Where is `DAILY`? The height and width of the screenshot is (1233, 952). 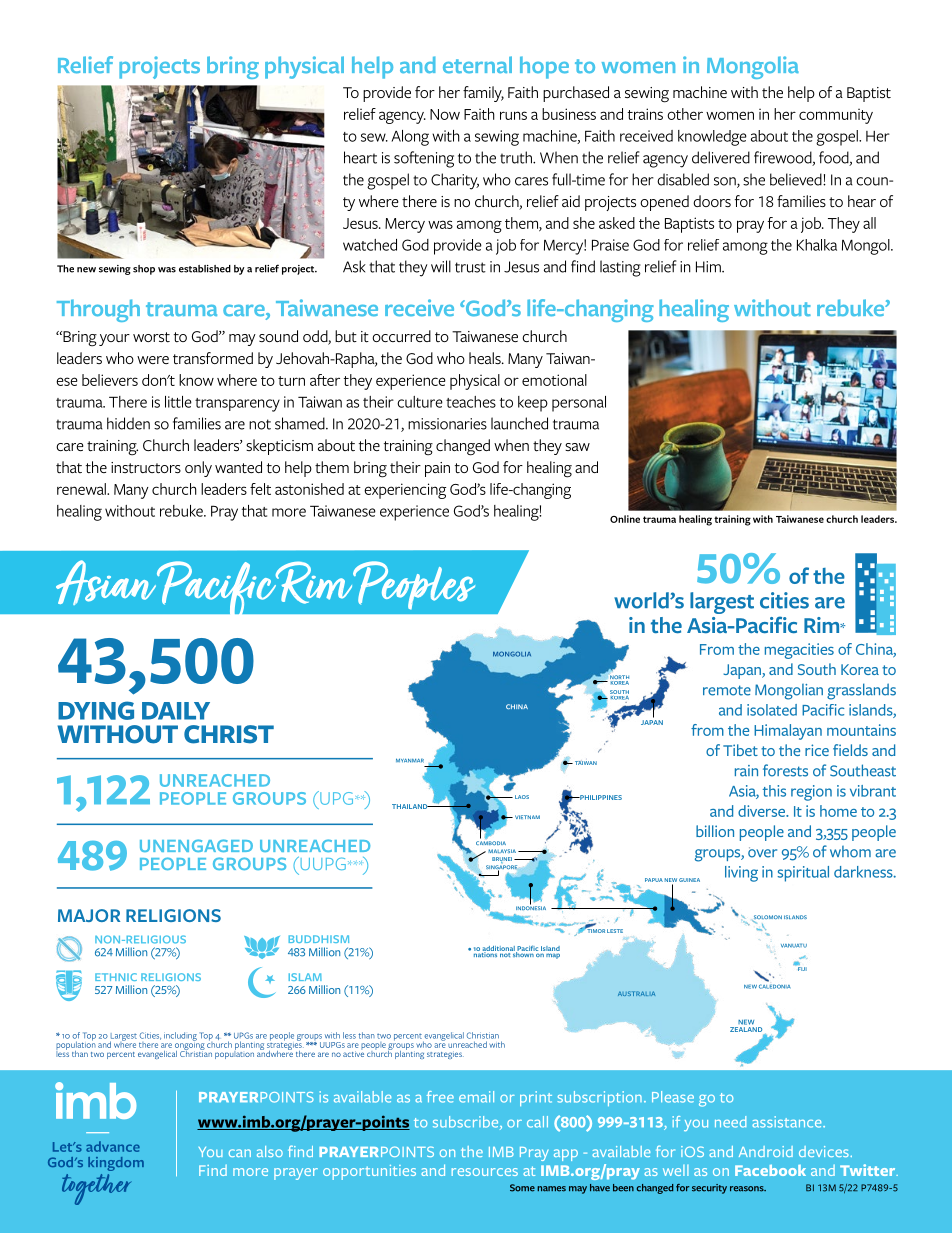
DAILY is located at coordinates (176, 711).
